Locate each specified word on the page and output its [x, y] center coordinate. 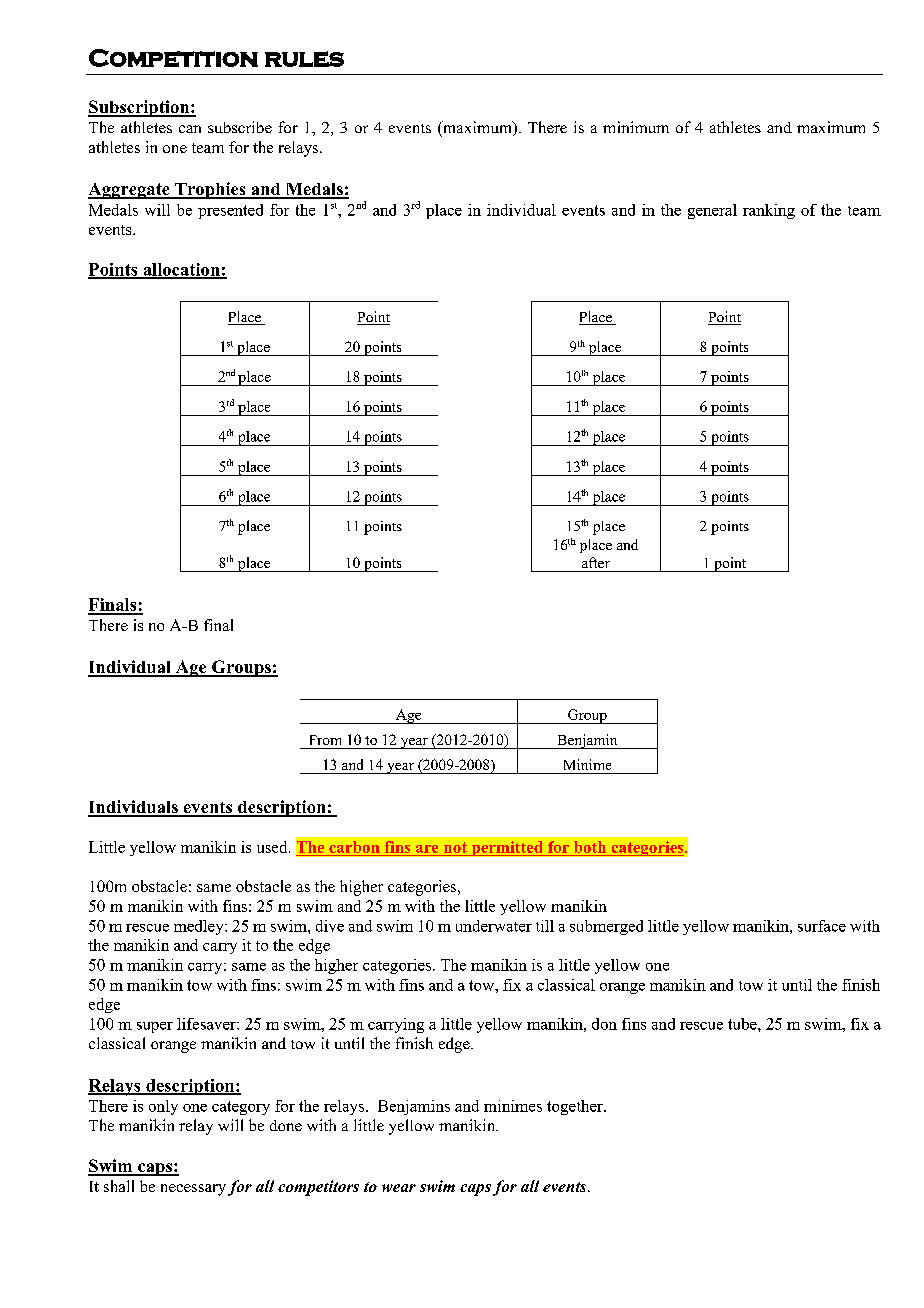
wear [399, 1188]
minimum [636, 127]
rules [304, 59]
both [590, 847]
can [190, 129]
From [325, 740]
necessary [193, 1190]
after [596, 562]
